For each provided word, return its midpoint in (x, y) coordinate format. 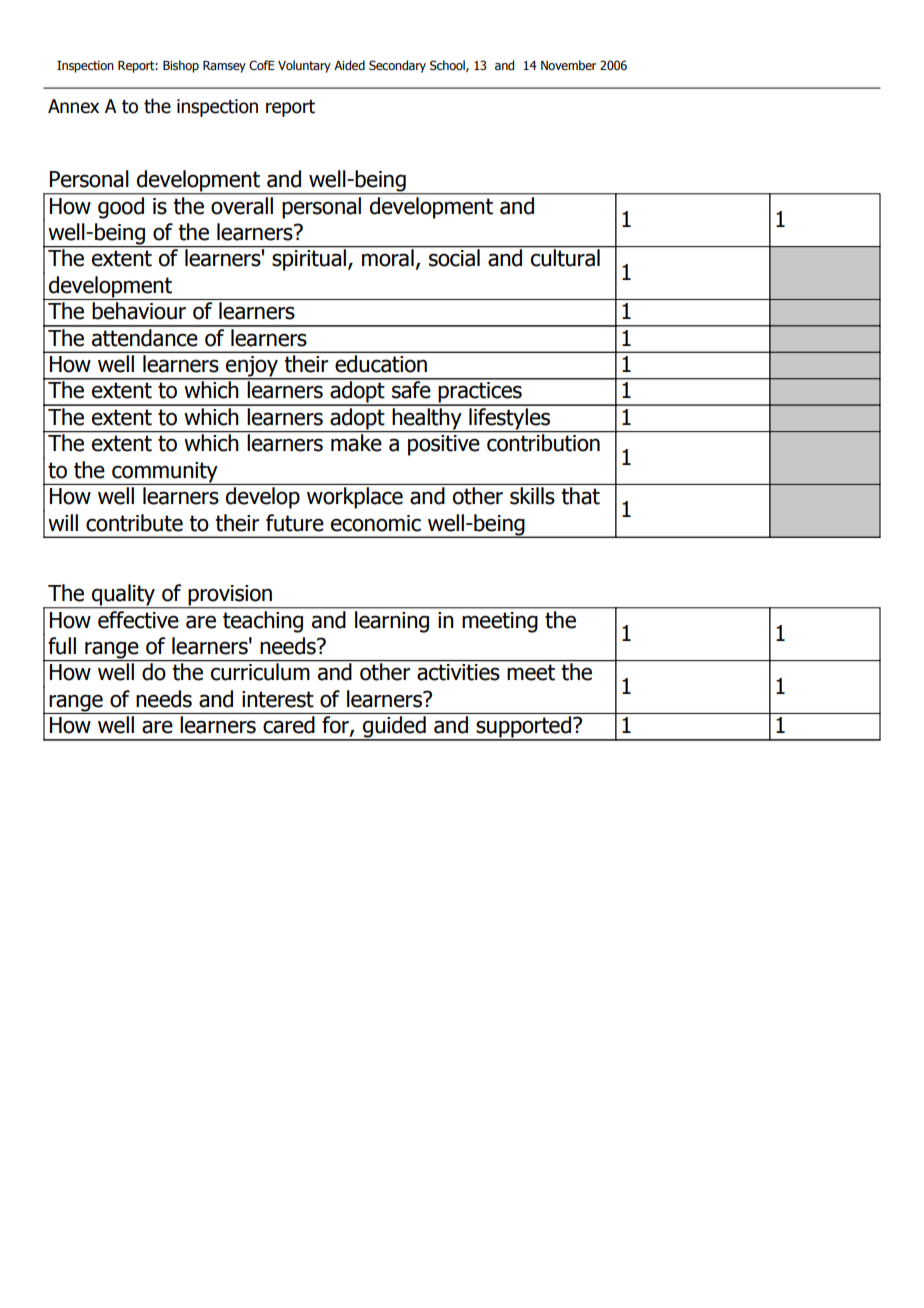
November (568, 65)
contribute (134, 523)
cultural (565, 257)
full (62, 646)
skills (532, 496)
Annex (73, 106)
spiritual (309, 259)
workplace (355, 498)
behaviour (139, 311)
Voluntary (304, 66)
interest (278, 699)
